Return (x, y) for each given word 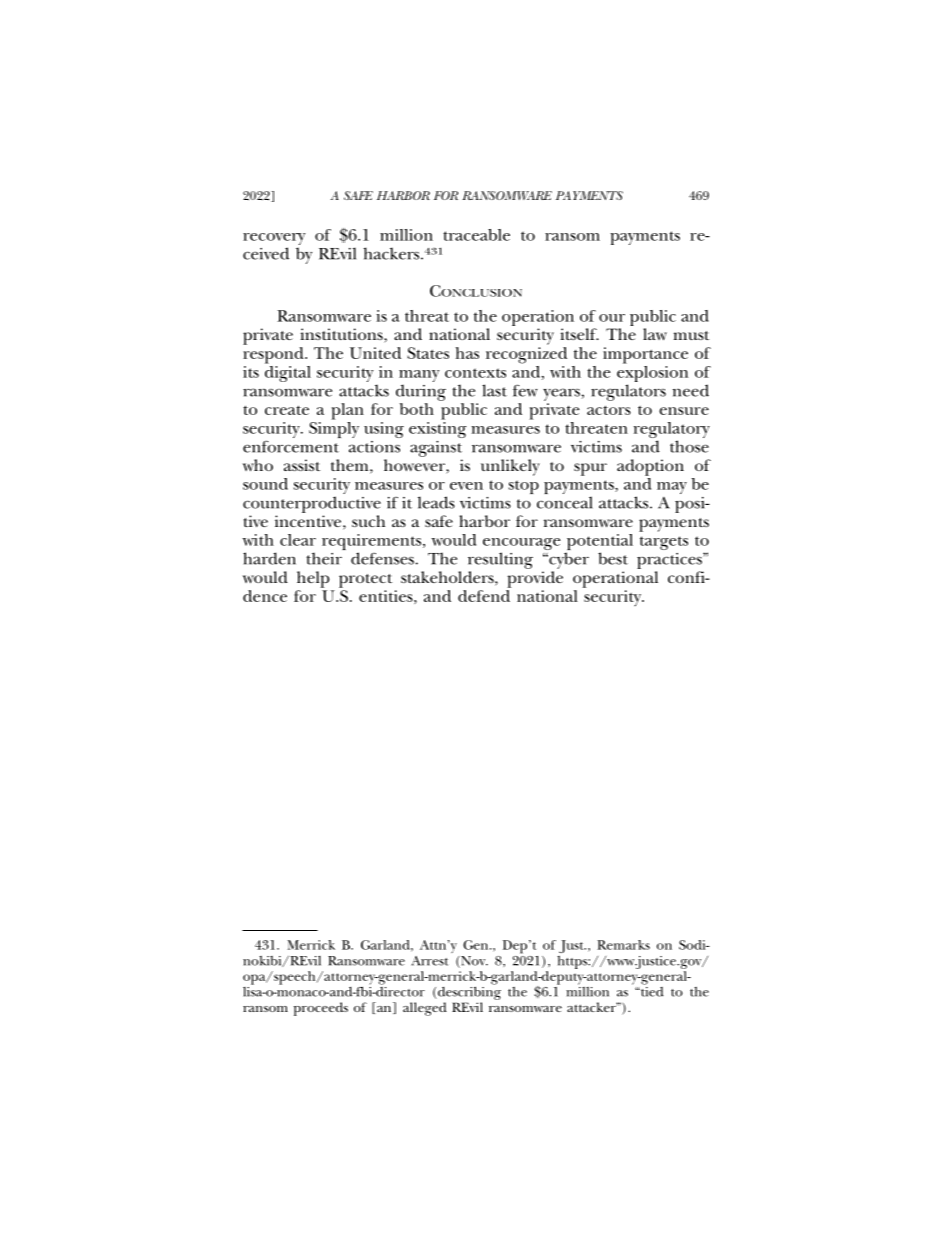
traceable (476, 235)
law (655, 334)
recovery (274, 240)
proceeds (321, 1009)
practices (670, 561)
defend (484, 596)
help (313, 579)
